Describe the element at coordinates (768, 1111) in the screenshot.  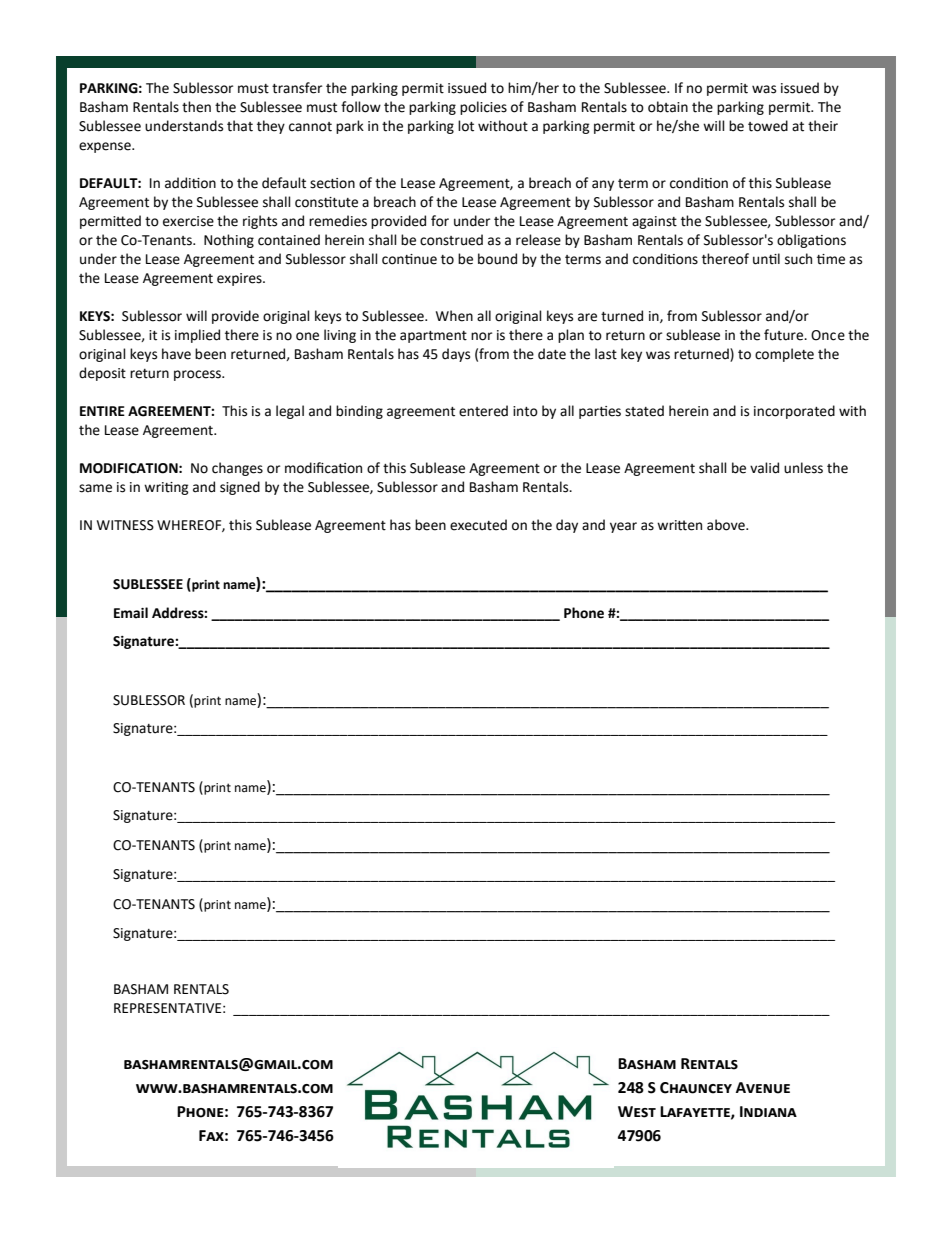
I see `Indiana` at that location.
